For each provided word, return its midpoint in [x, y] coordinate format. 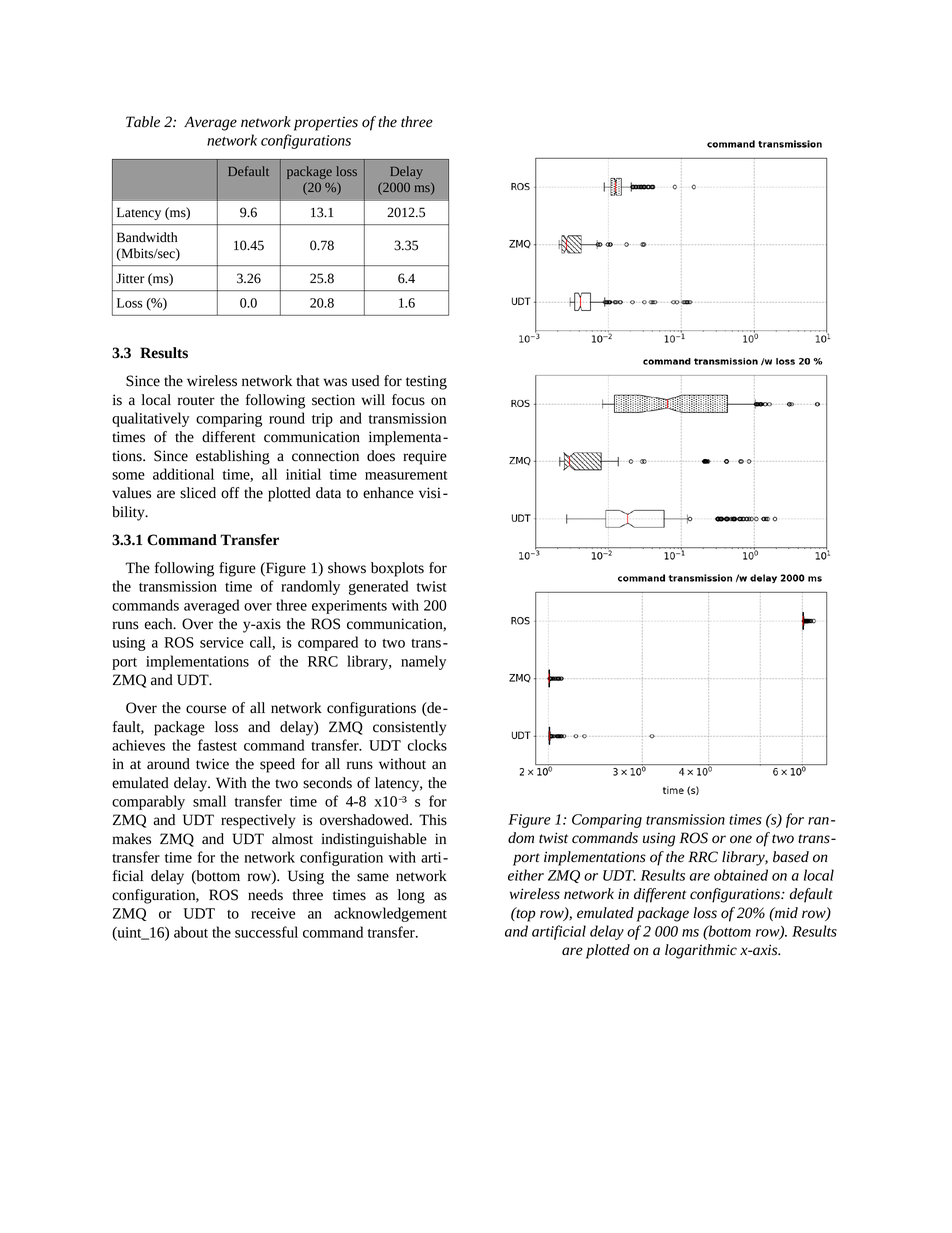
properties [326, 124]
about [191, 932]
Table [143, 122]
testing [426, 383]
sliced [198, 493]
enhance [388, 493]
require [425, 457]
